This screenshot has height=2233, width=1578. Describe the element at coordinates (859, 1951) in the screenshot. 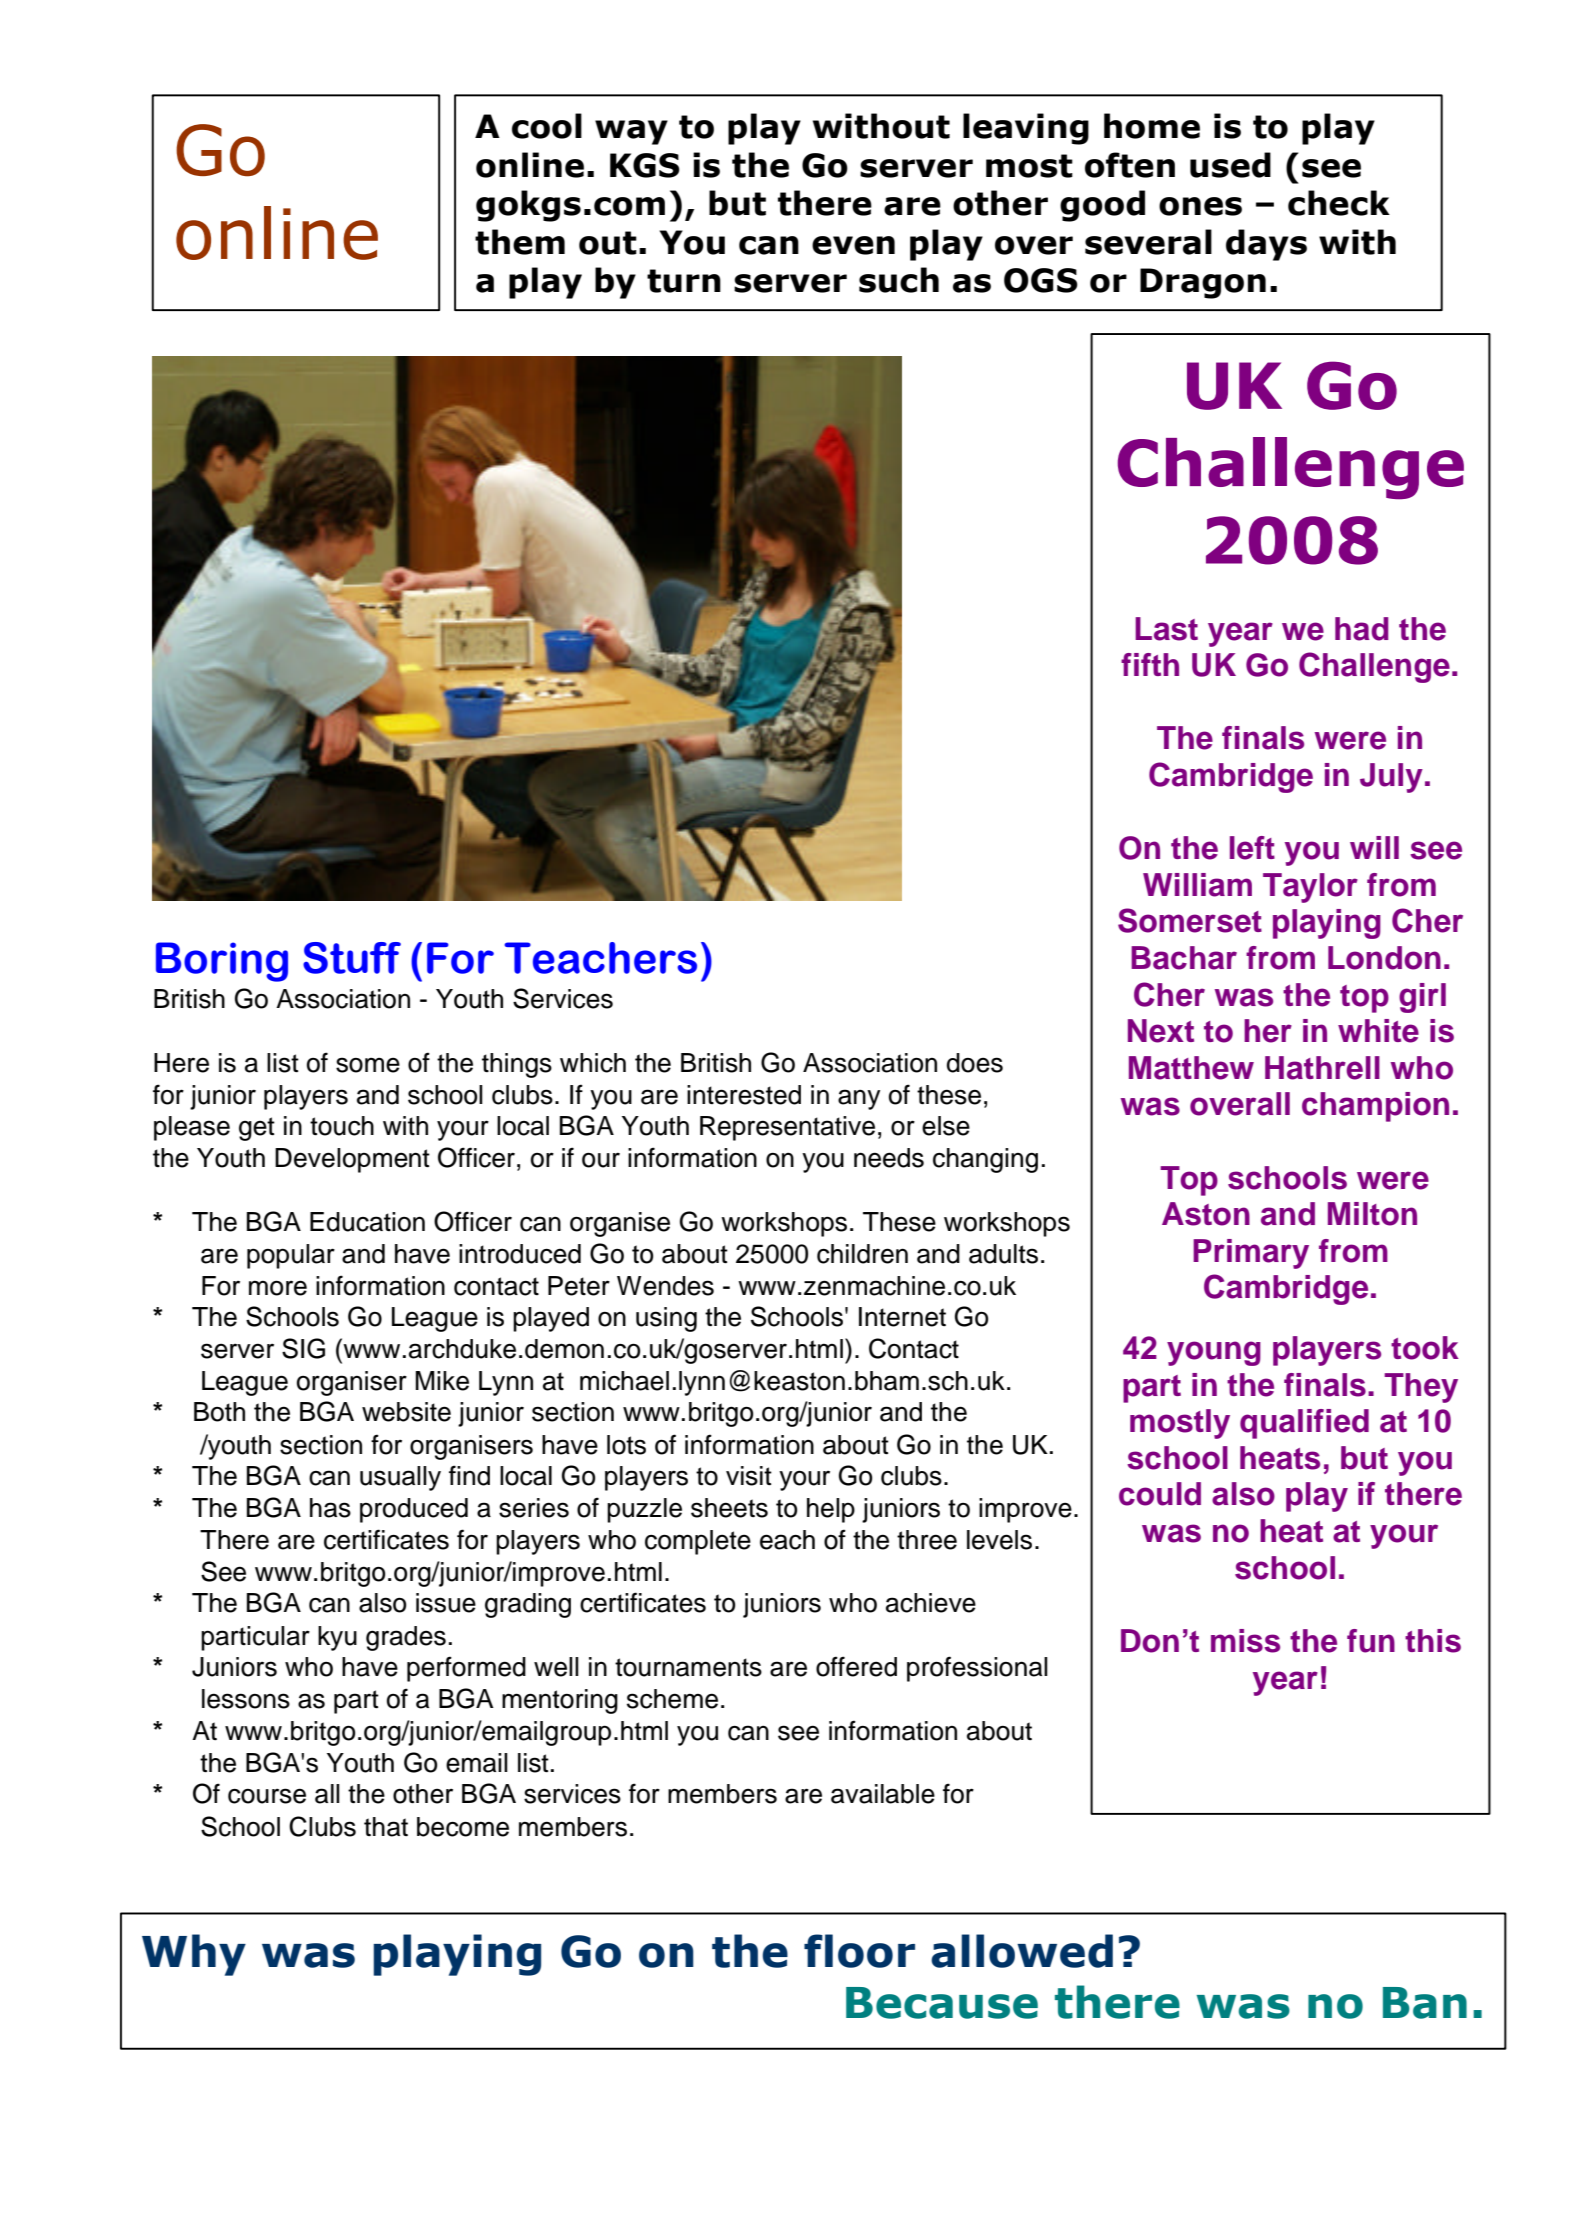

I see `floor` at that location.
